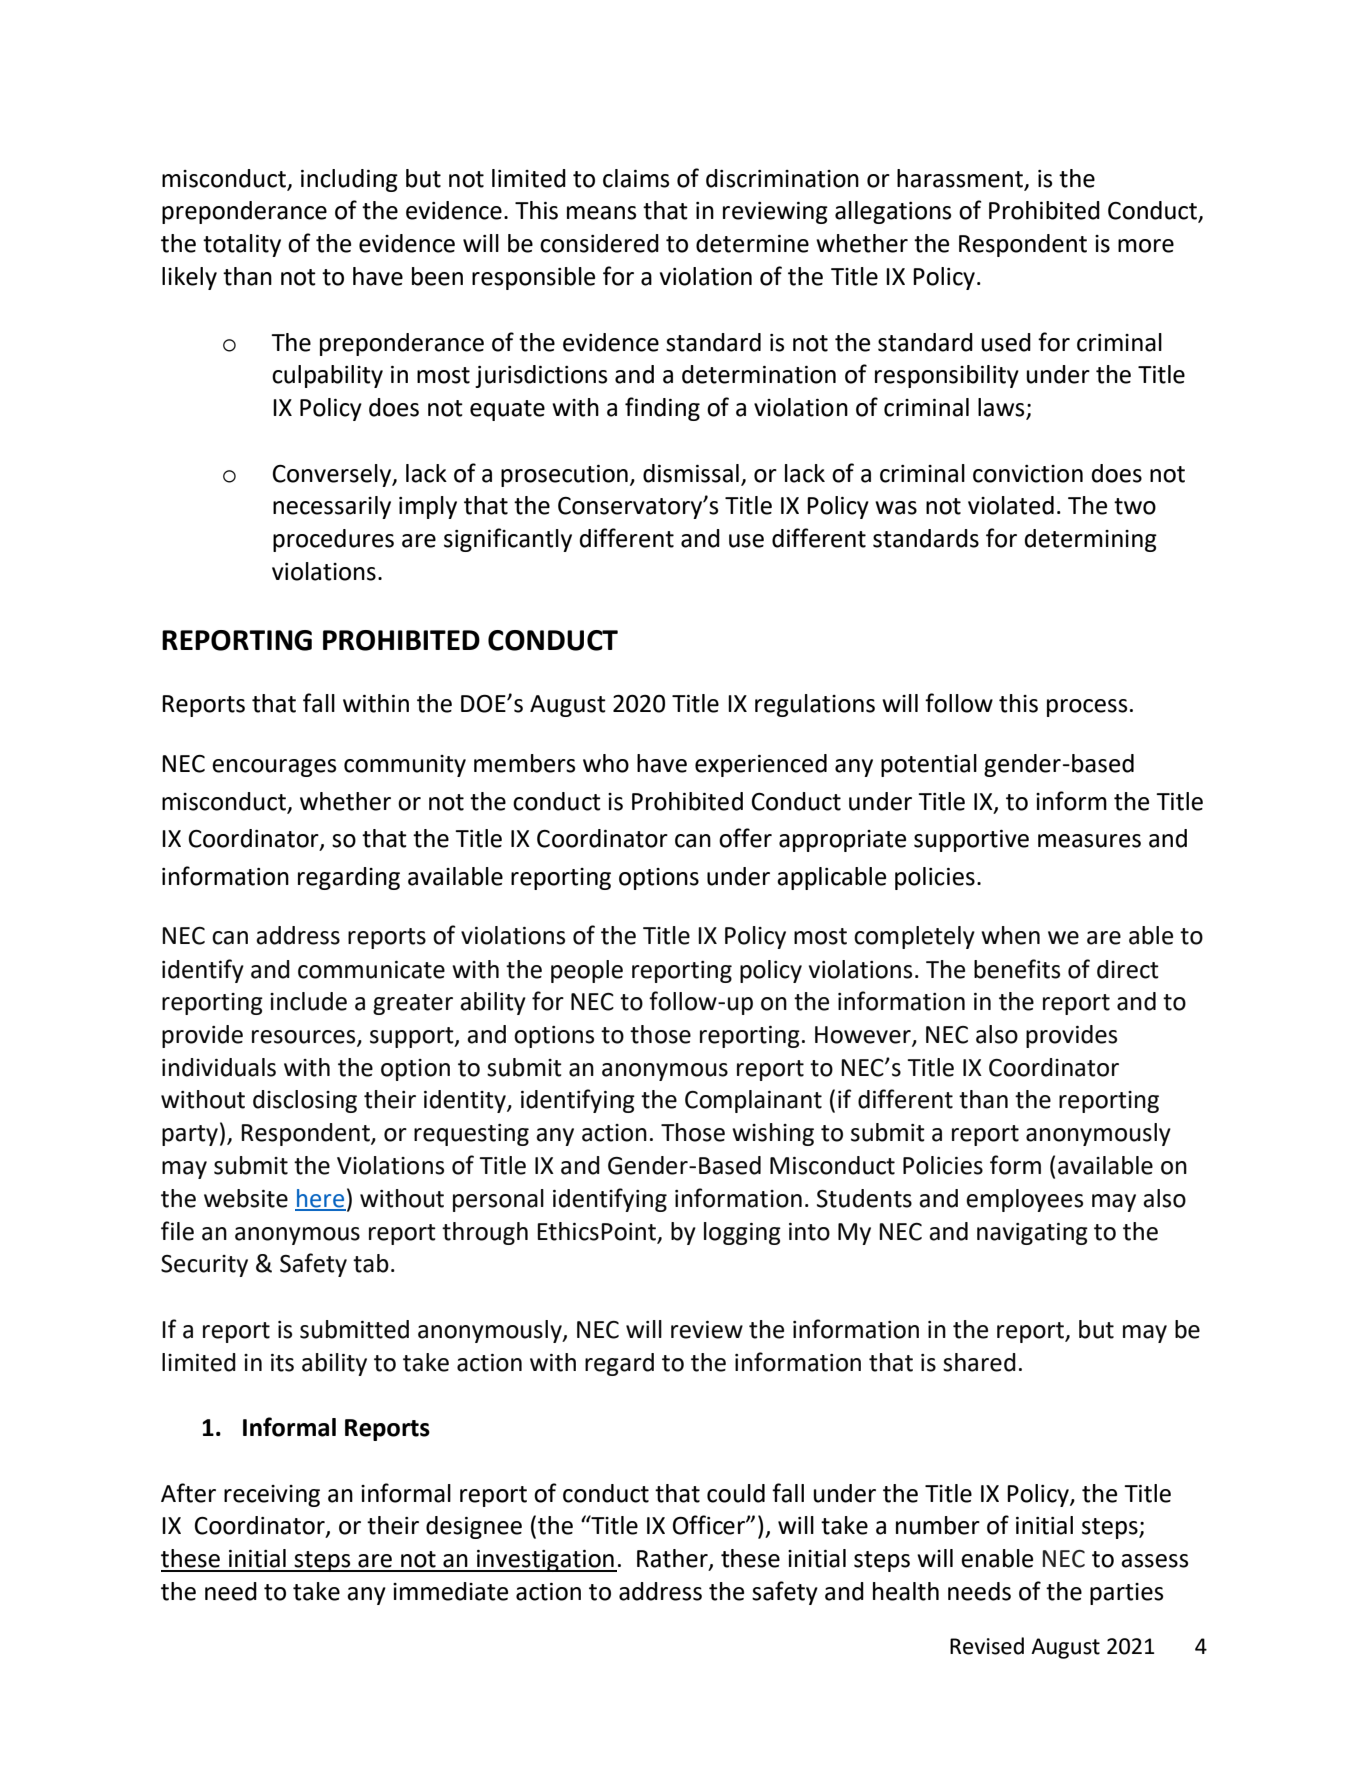  I want to click on disclosing, so click(305, 1101).
